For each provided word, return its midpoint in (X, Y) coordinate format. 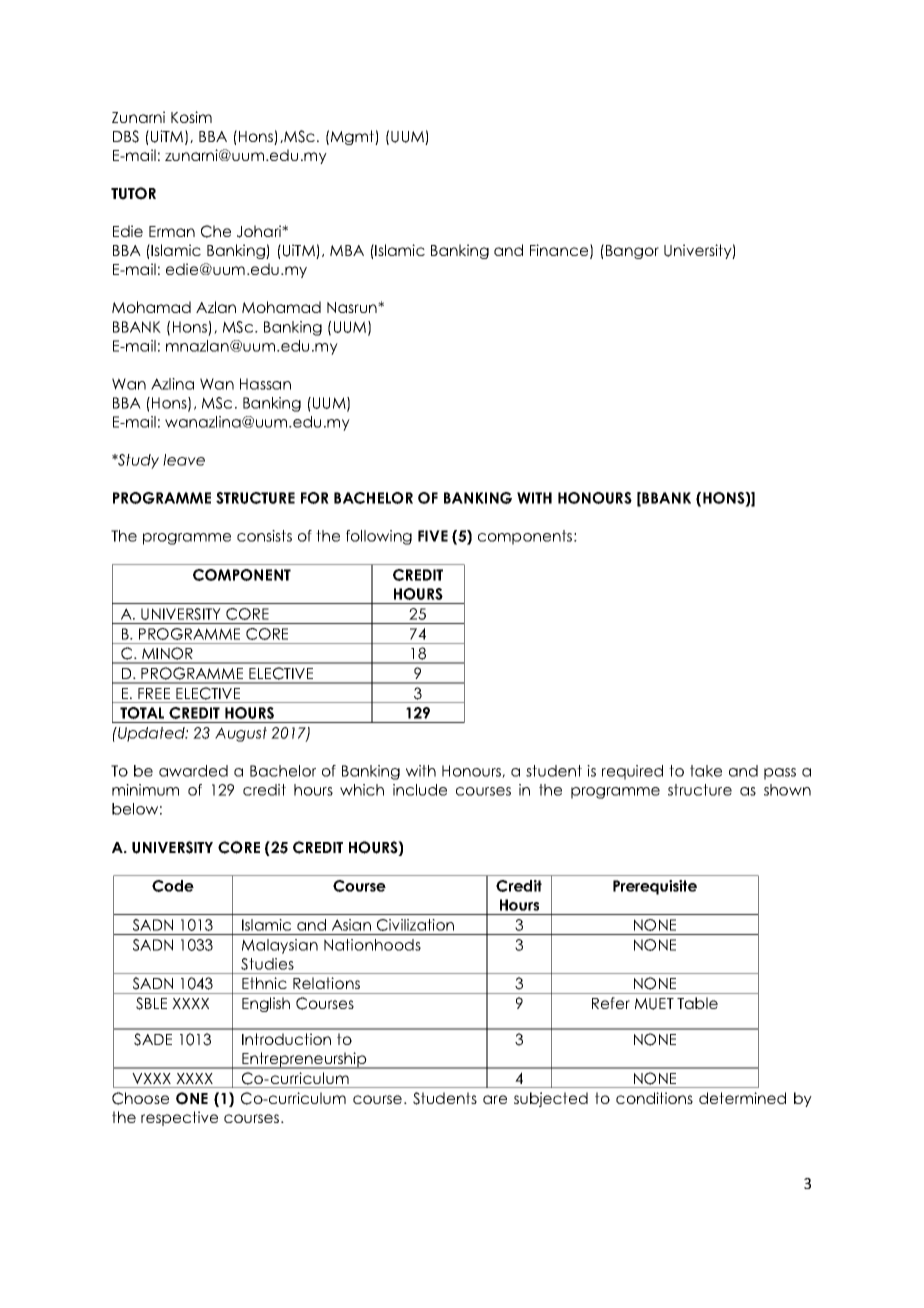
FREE (154, 693)
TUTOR (133, 193)
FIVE (433, 536)
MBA (347, 250)
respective (179, 1118)
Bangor (631, 251)
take (706, 771)
